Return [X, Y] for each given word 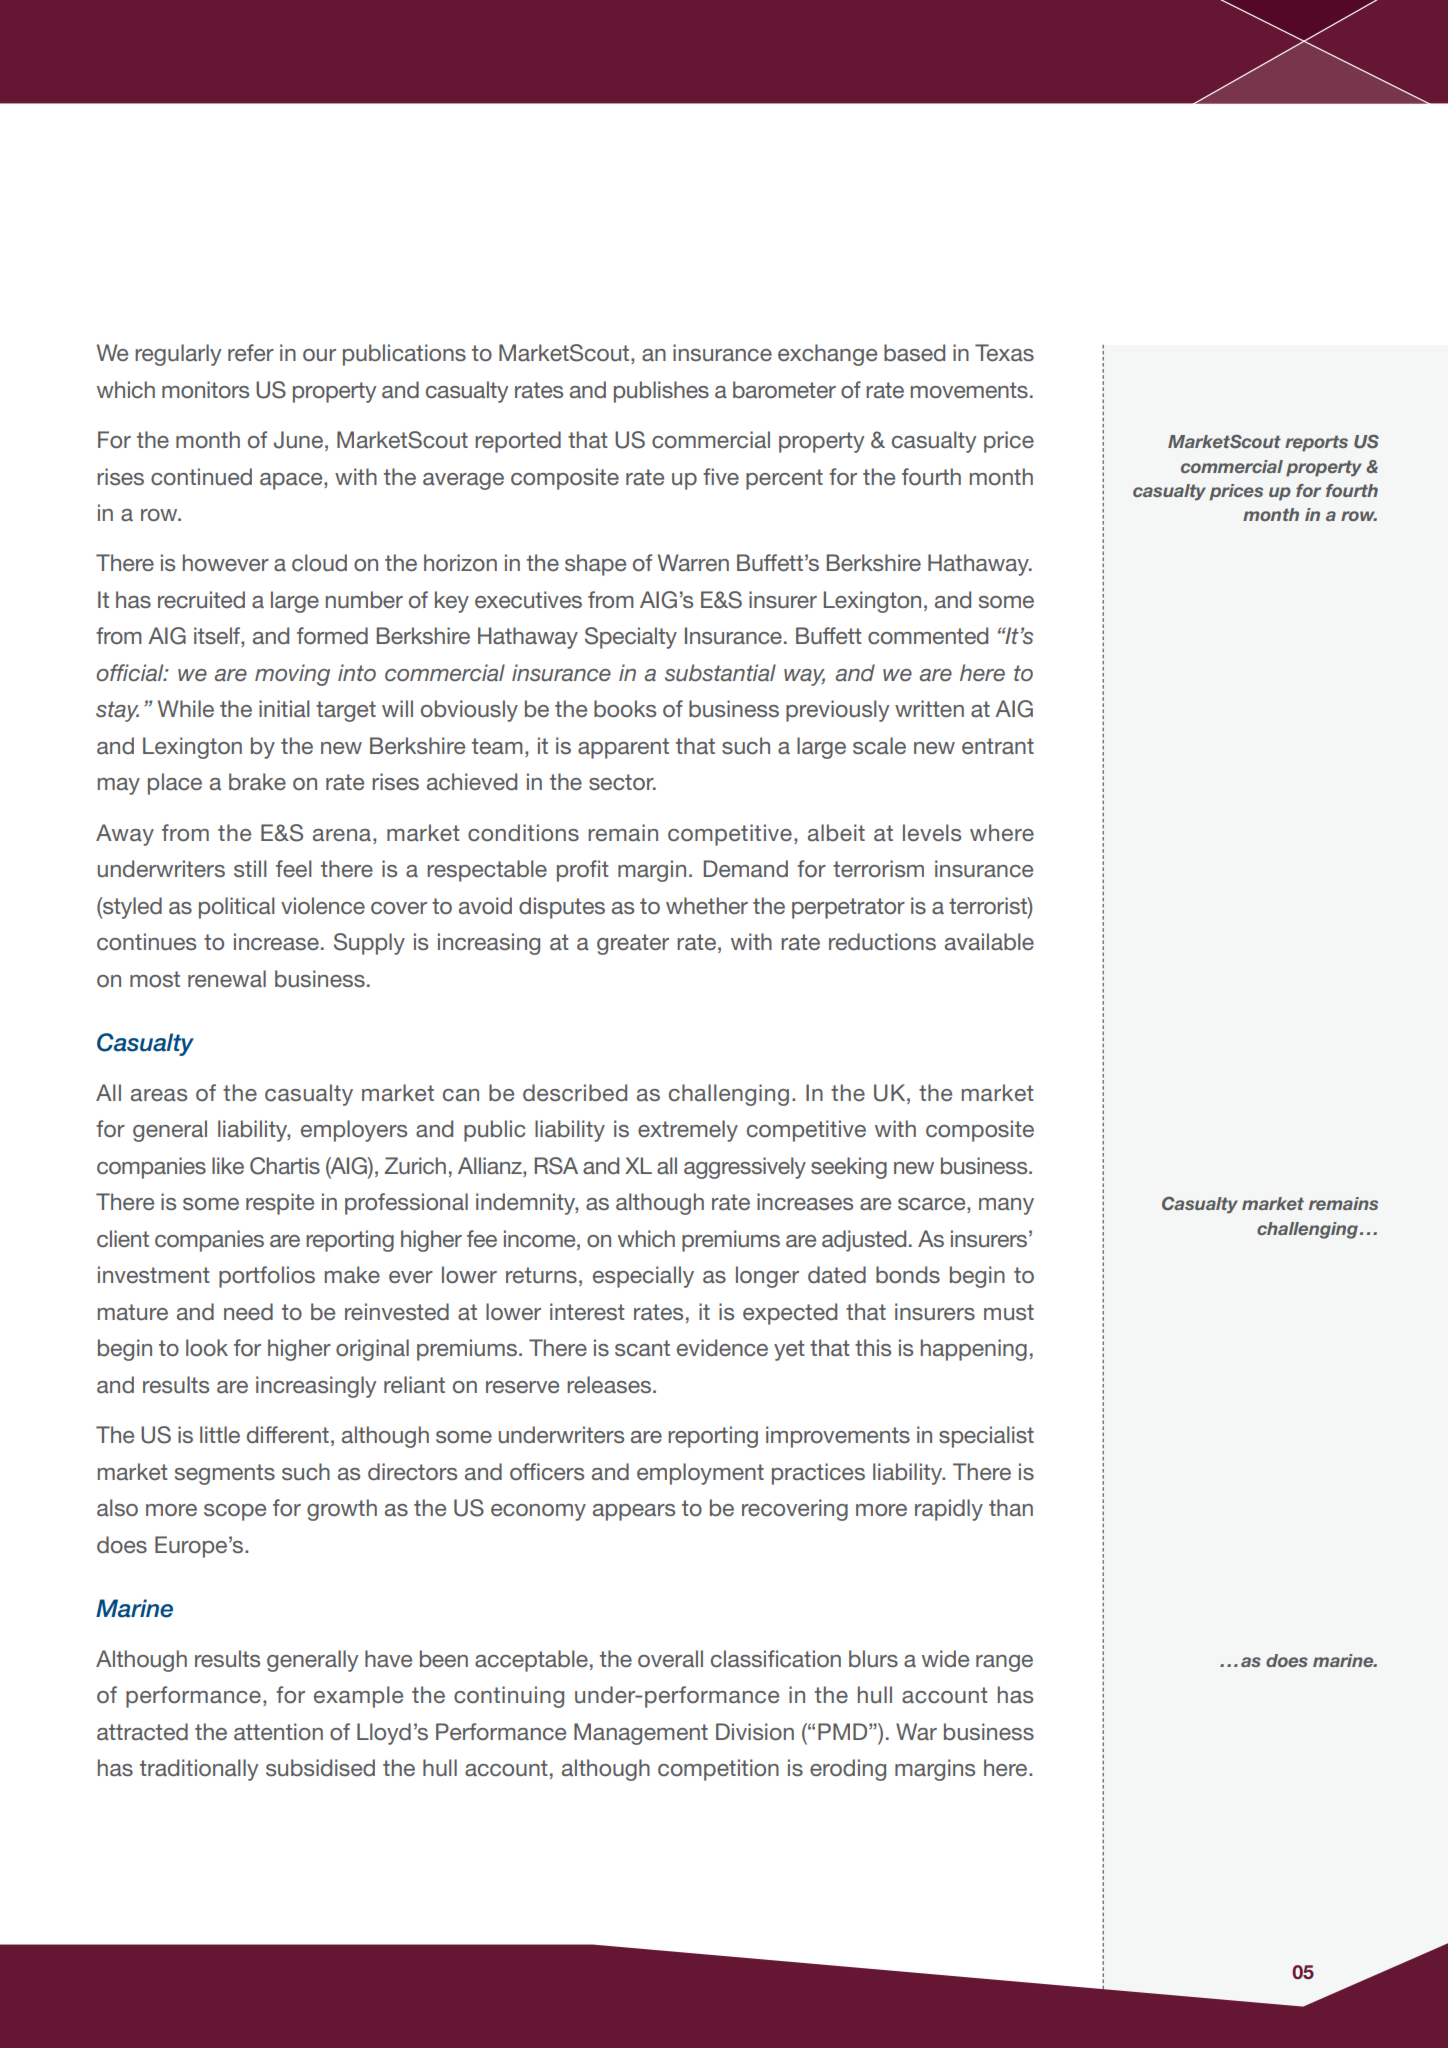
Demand [746, 868]
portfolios [267, 1277]
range [1004, 1663]
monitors [205, 389]
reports [1316, 443]
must [1009, 1312]
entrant [998, 746]
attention [278, 1731]
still [250, 868]
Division [755, 1731]
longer [767, 1277]
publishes [661, 392]
